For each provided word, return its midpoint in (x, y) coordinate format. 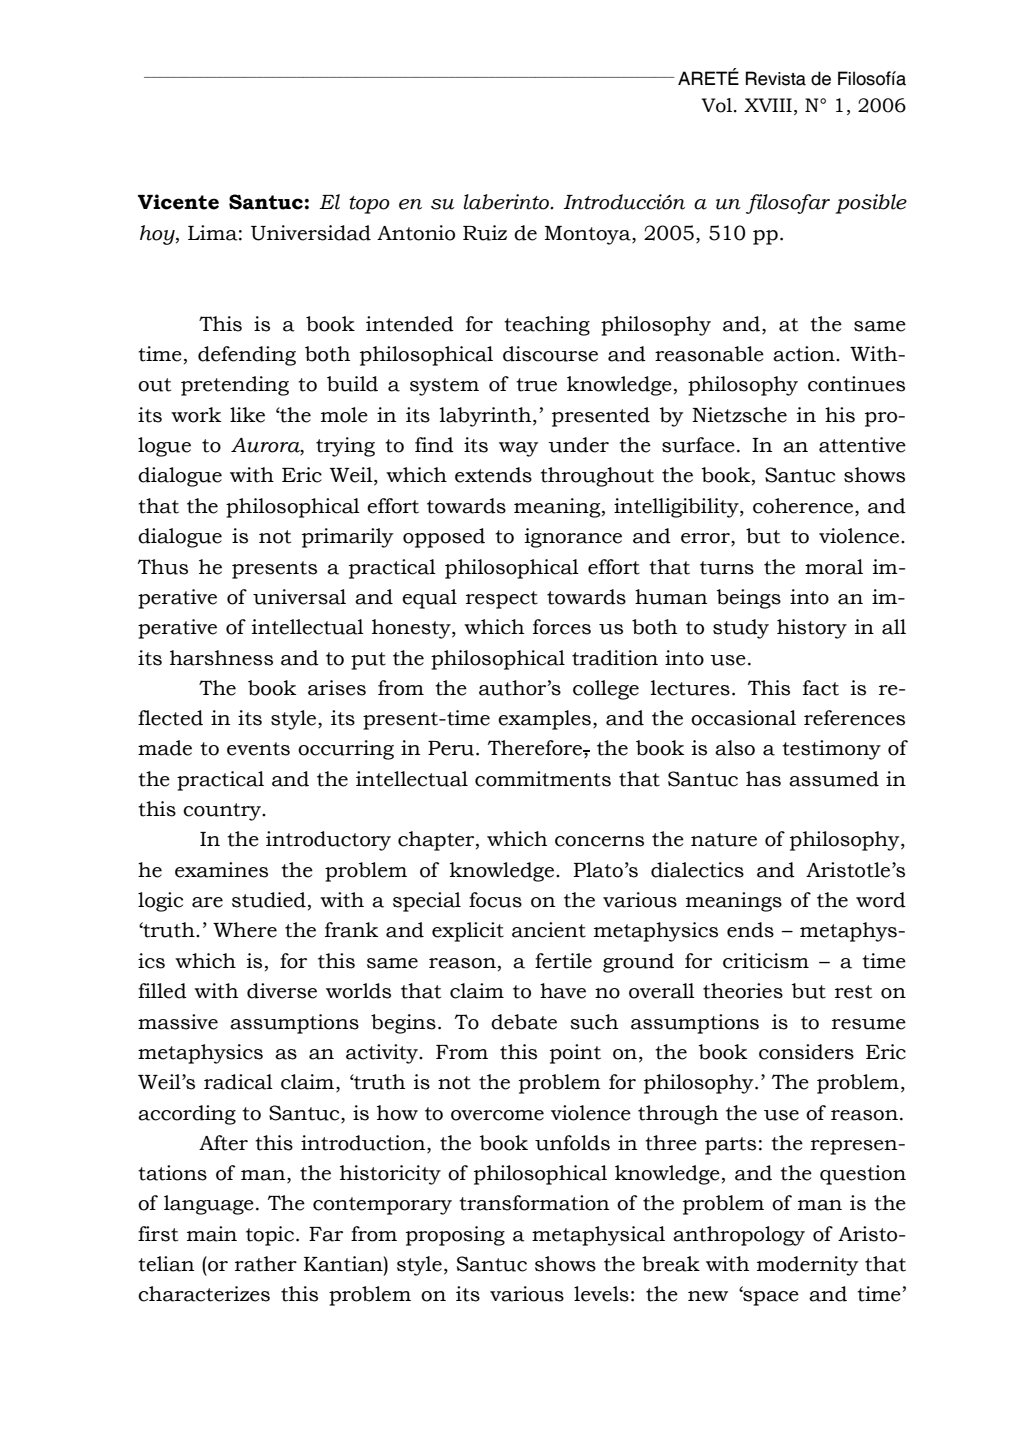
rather (266, 1264)
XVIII (768, 105)
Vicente (178, 202)
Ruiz (485, 233)
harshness (221, 658)
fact (821, 688)
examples (544, 720)
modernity (807, 1266)
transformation (534, 1203)
